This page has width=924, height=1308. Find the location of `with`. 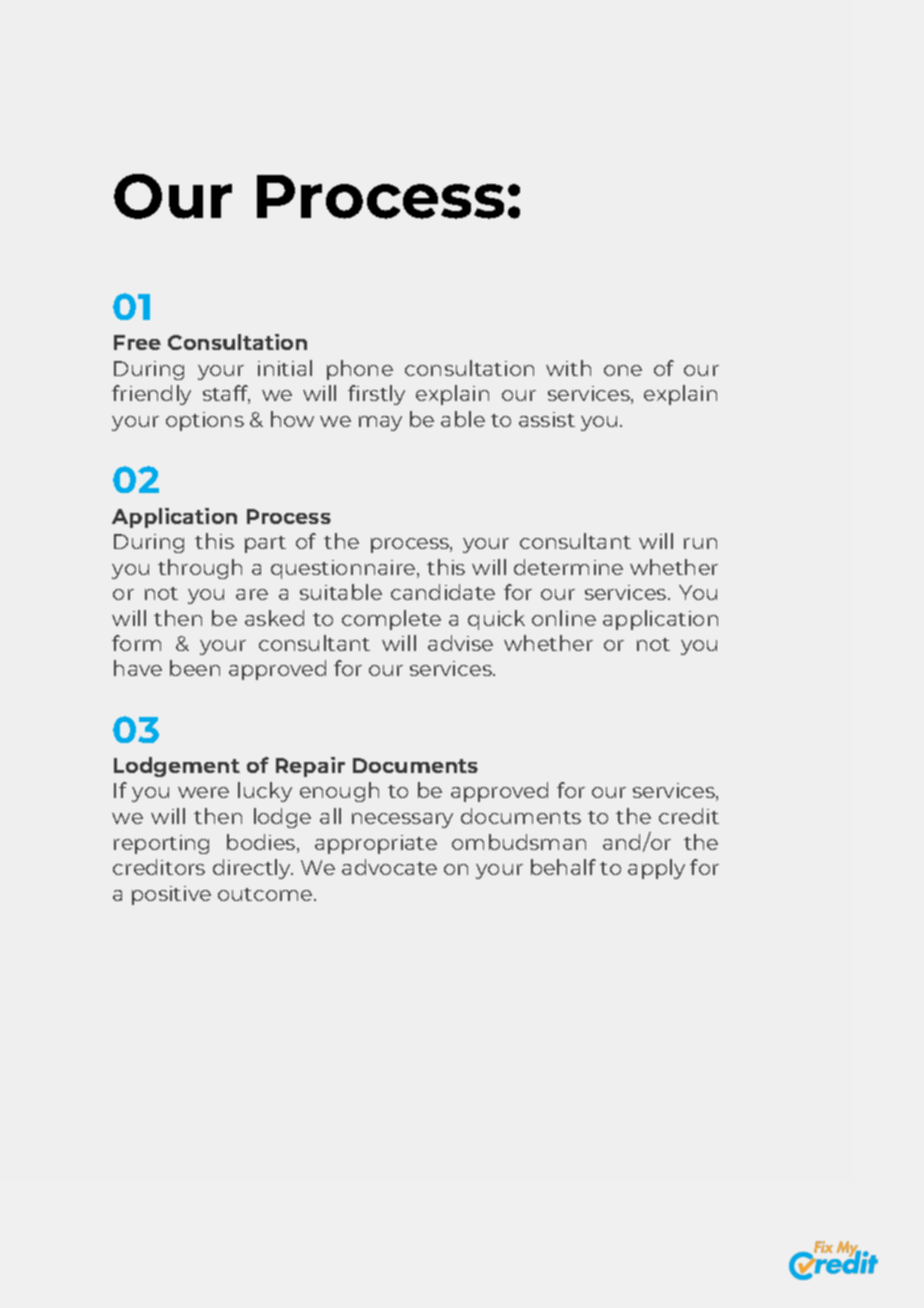

with is located at coordinates (568, 368).
